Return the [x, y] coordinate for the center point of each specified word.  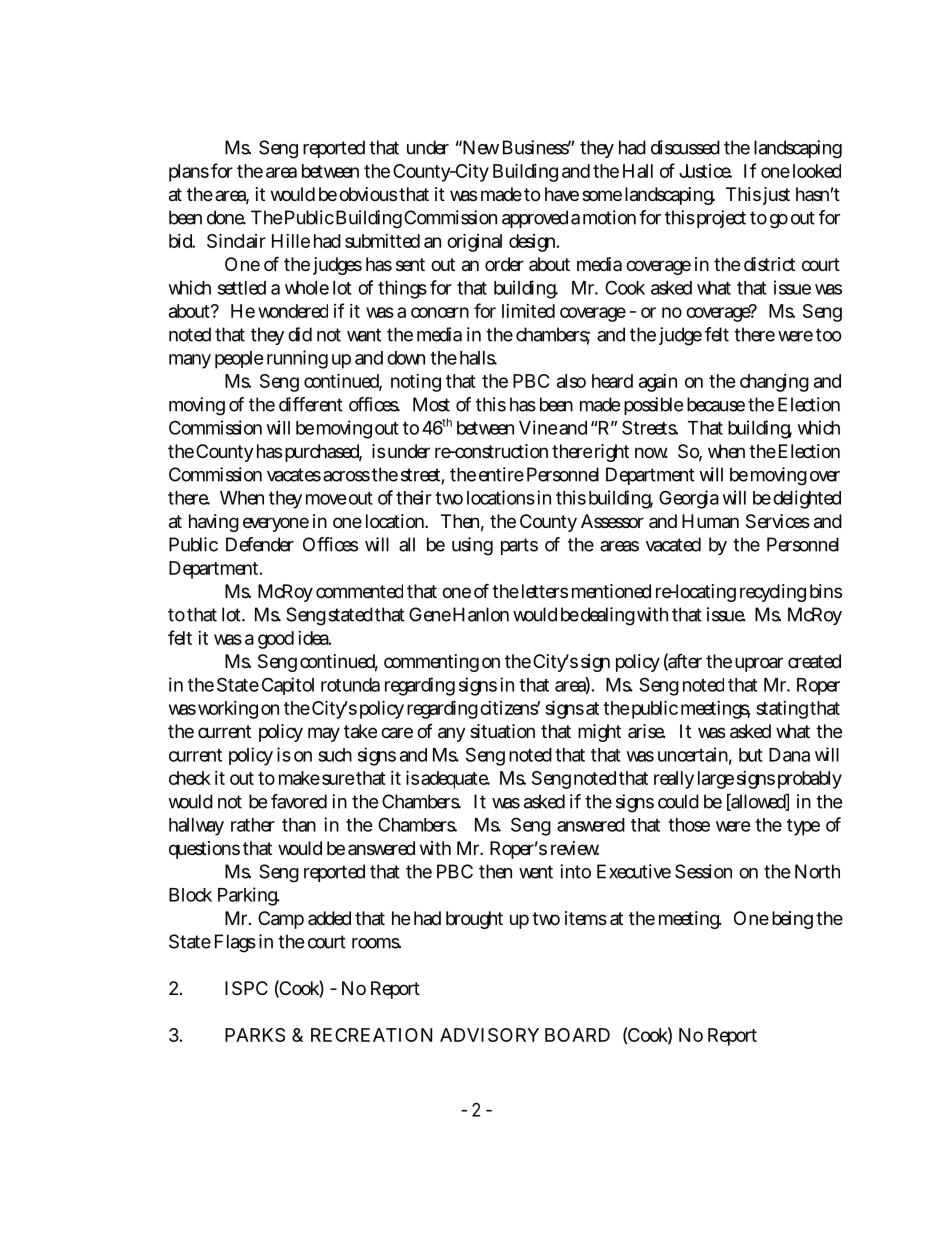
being [792, 920]
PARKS [255, 1035]
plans [189, 173]
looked [817, 171]
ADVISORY [489, 1035]
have [562, 194]
